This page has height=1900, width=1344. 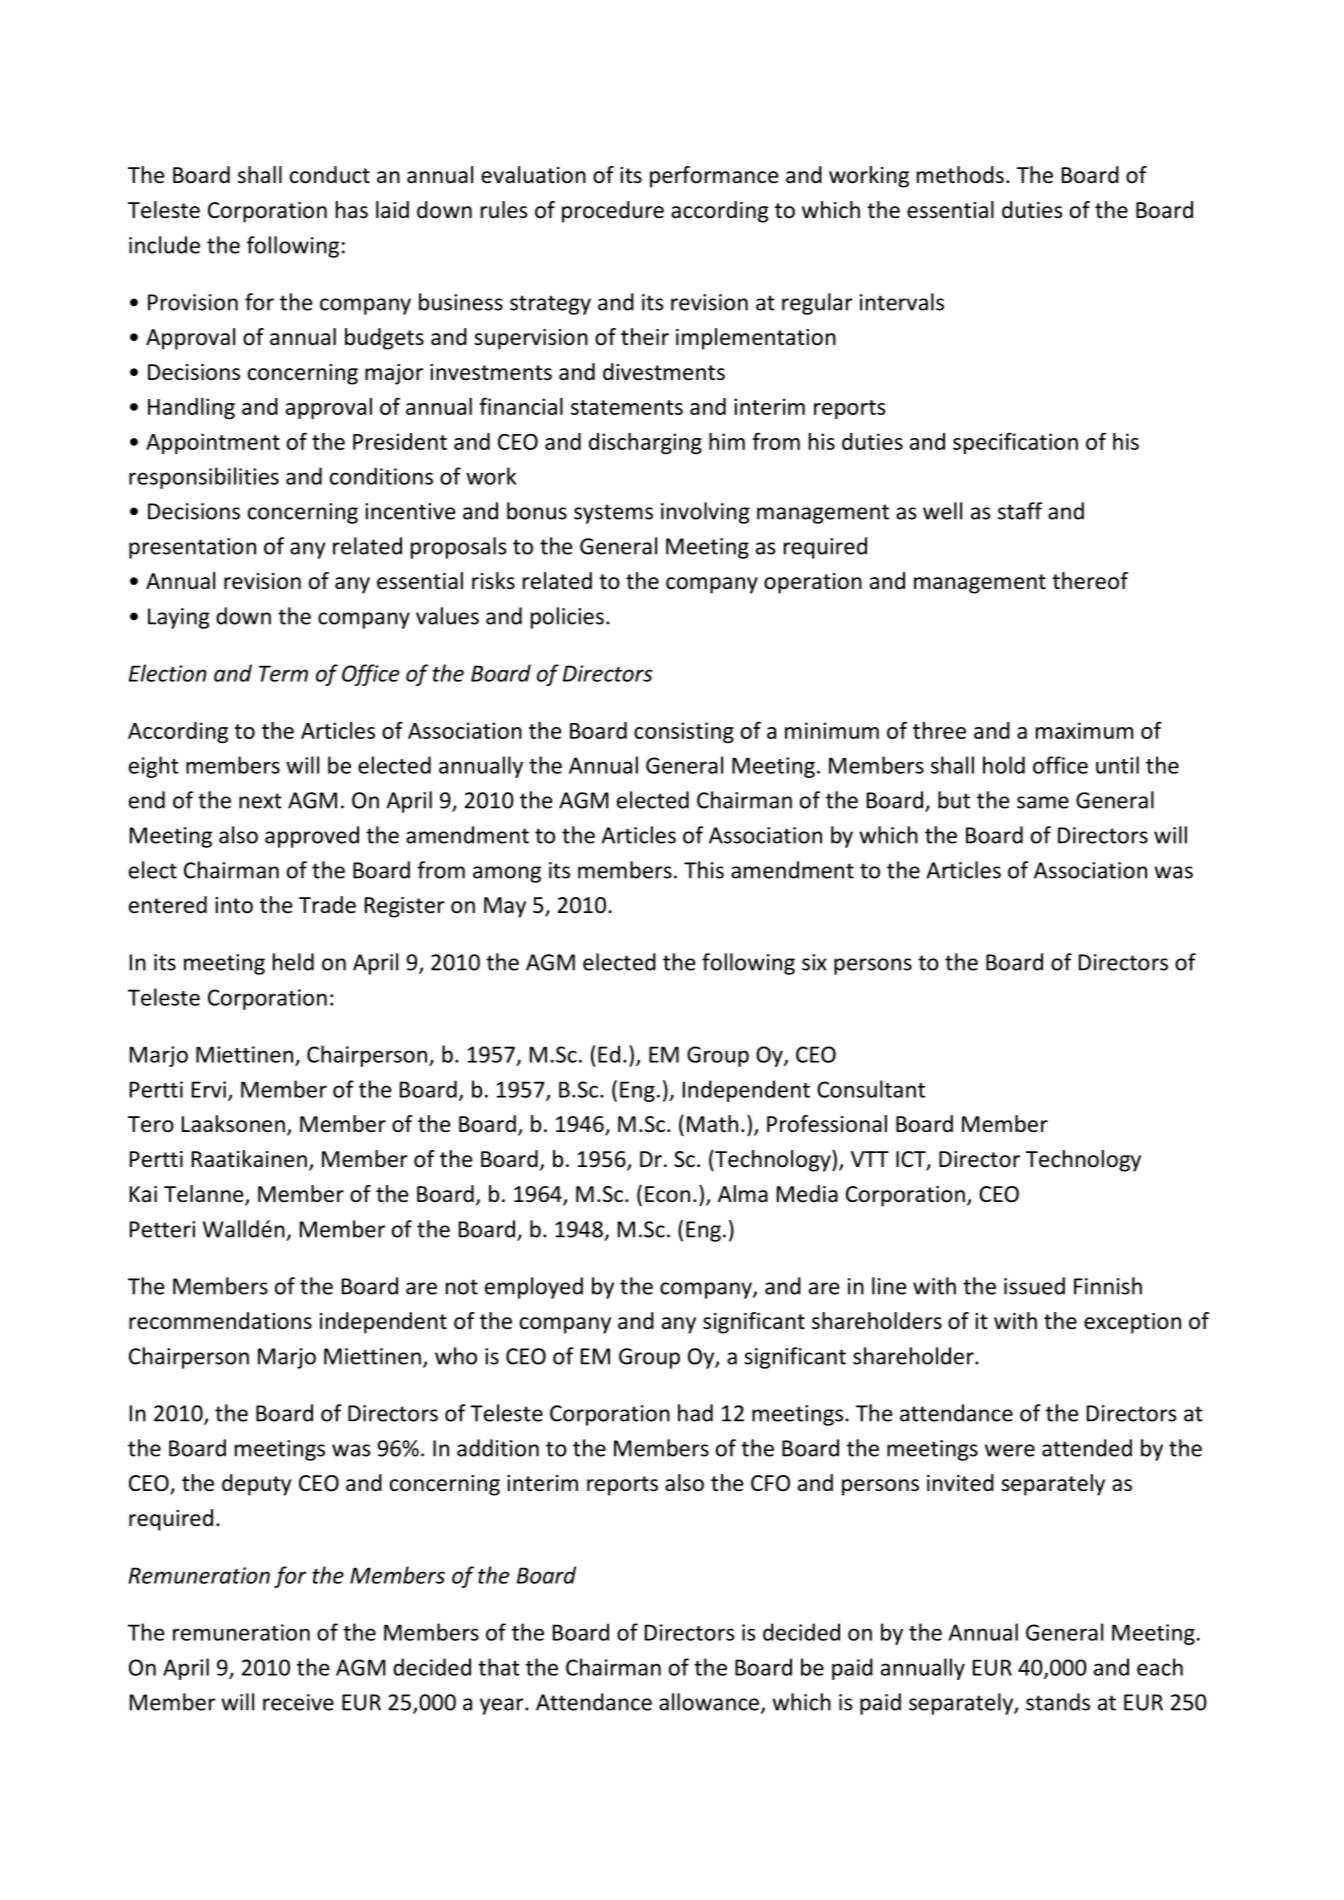 I want to click on procedure, so click(x=613, y=212).
